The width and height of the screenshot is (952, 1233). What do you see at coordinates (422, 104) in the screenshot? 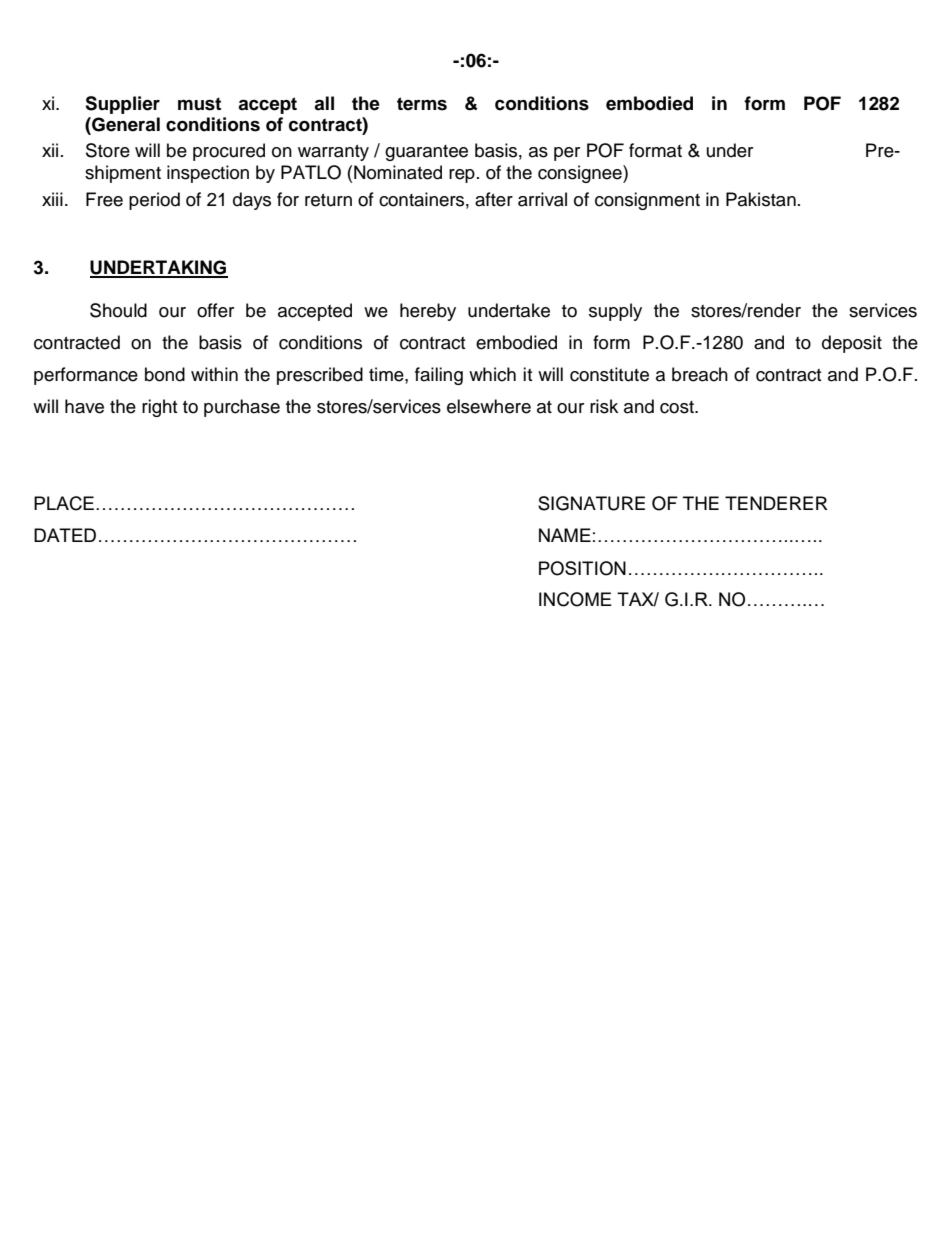
I see `terms` at bounding box center [422, 104].
